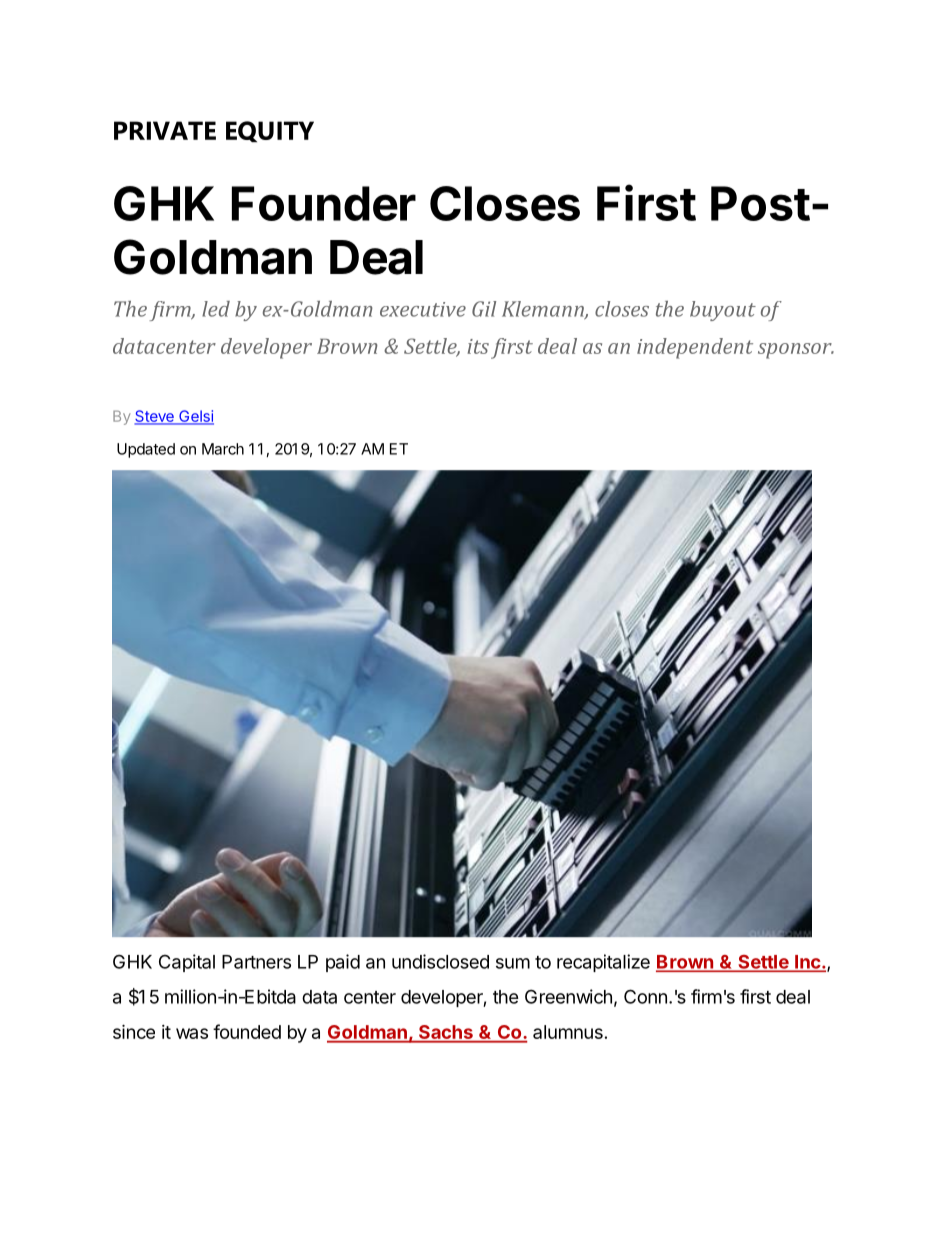  I want to click on its, so click(478, 346).
